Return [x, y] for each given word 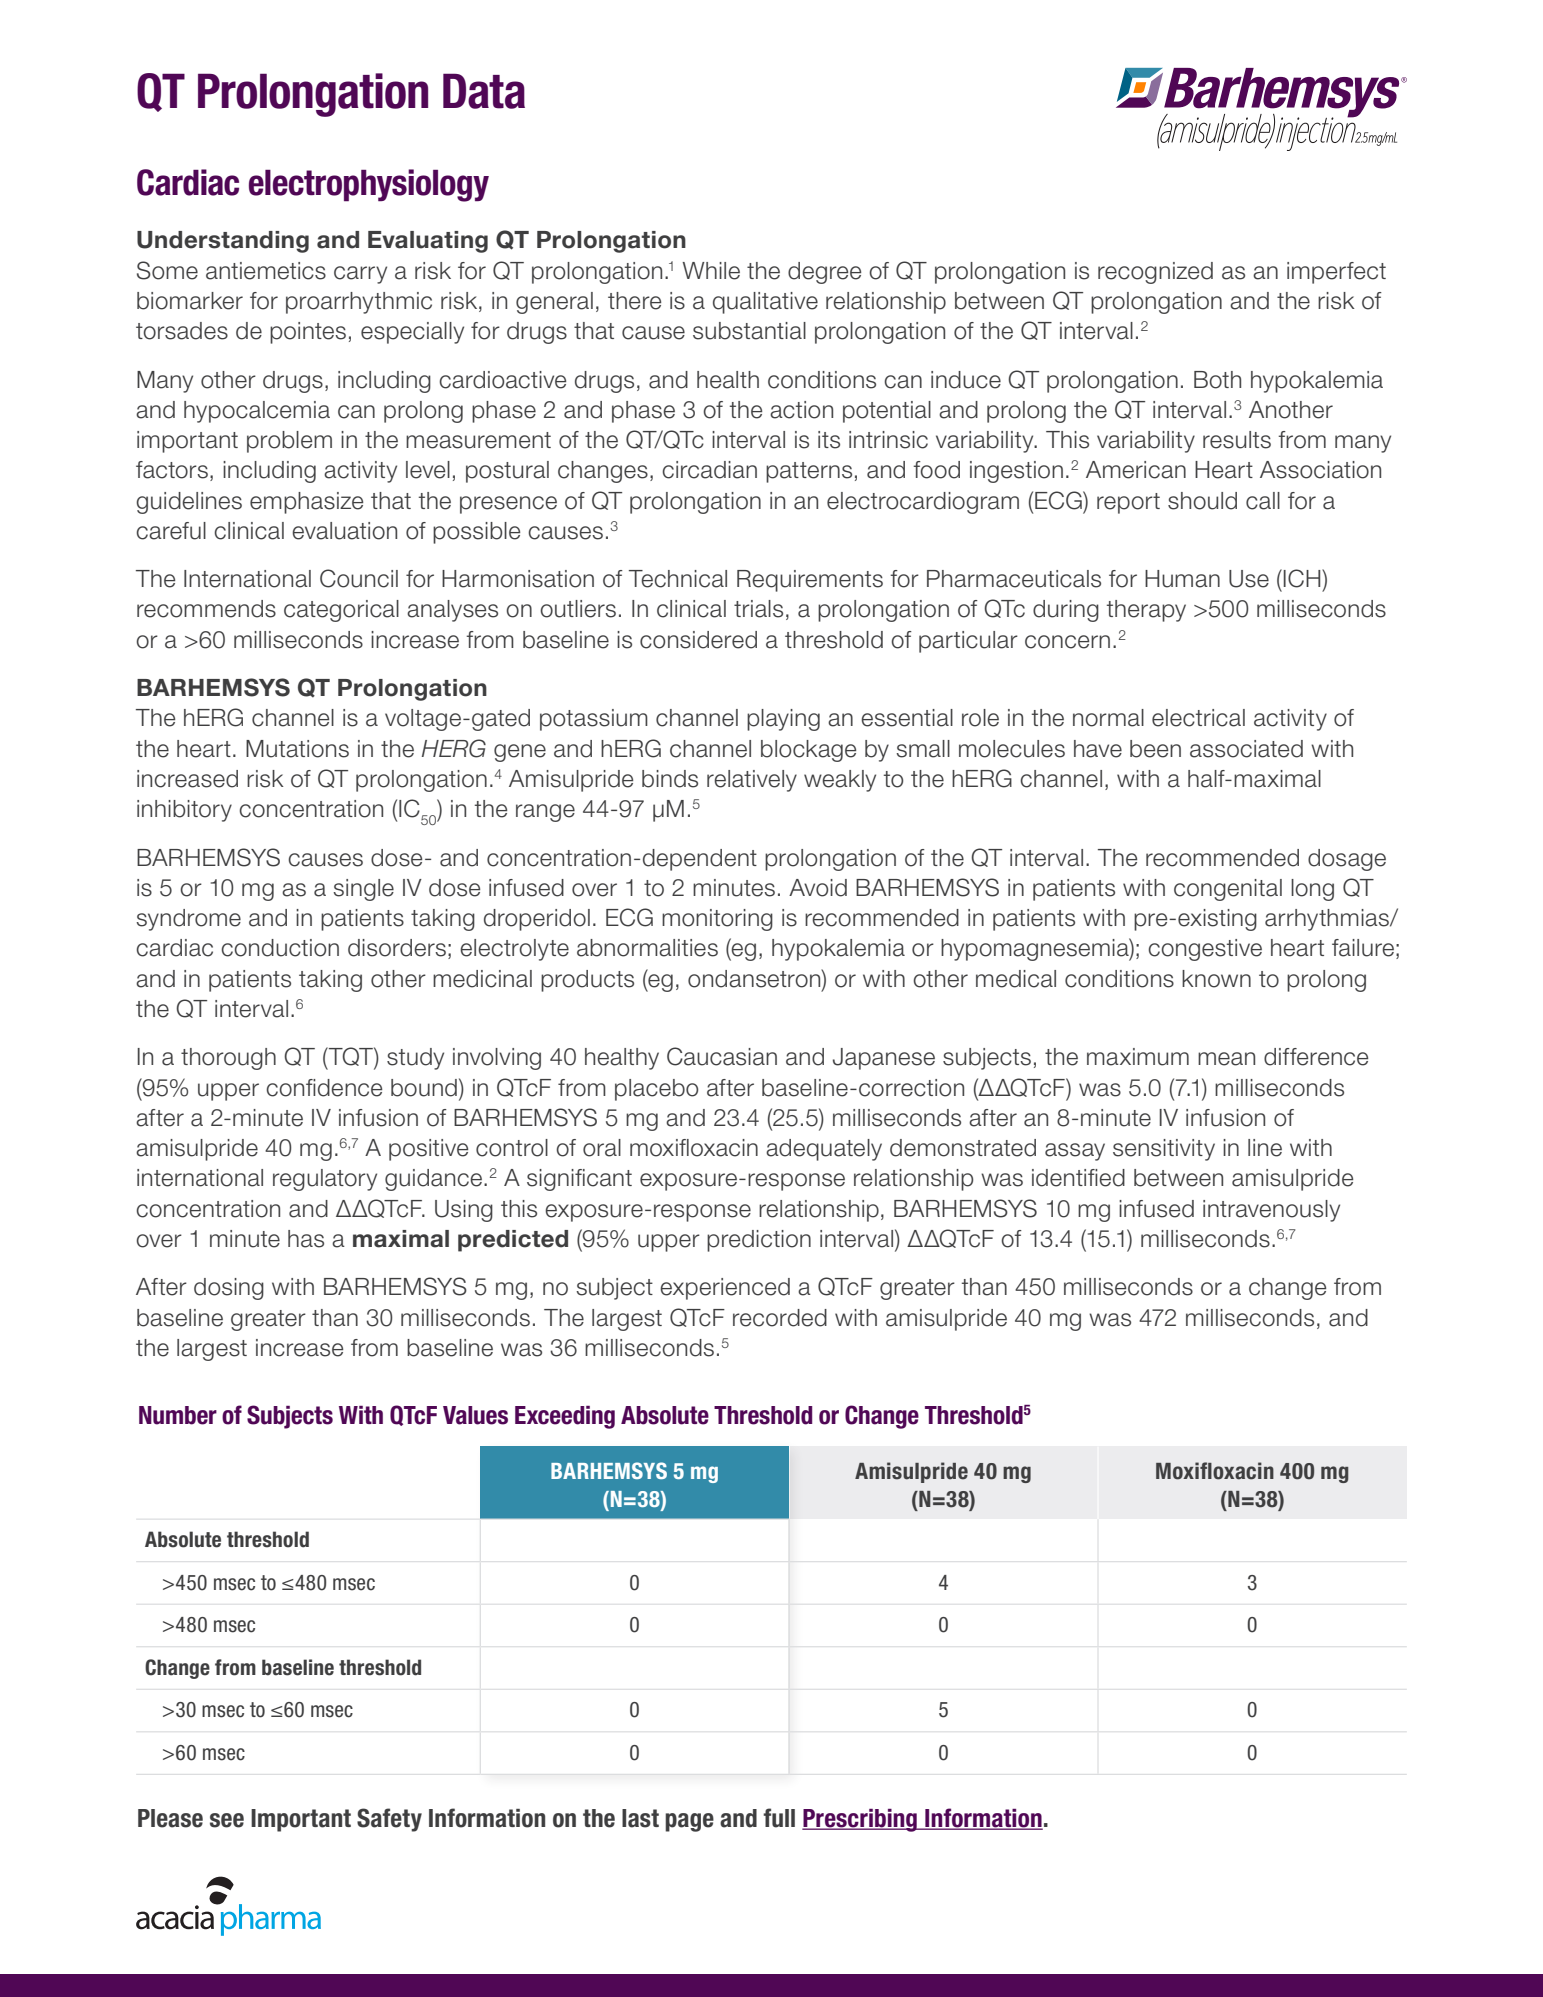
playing [783, 720]
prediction [759, 1241]
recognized [1155, 273]
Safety [389, 1820]
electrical [1198, 718]
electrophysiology [369, 185]
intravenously [1271, 1211]
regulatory [325, 1180]
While [711, 271]
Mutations [297, 749]
